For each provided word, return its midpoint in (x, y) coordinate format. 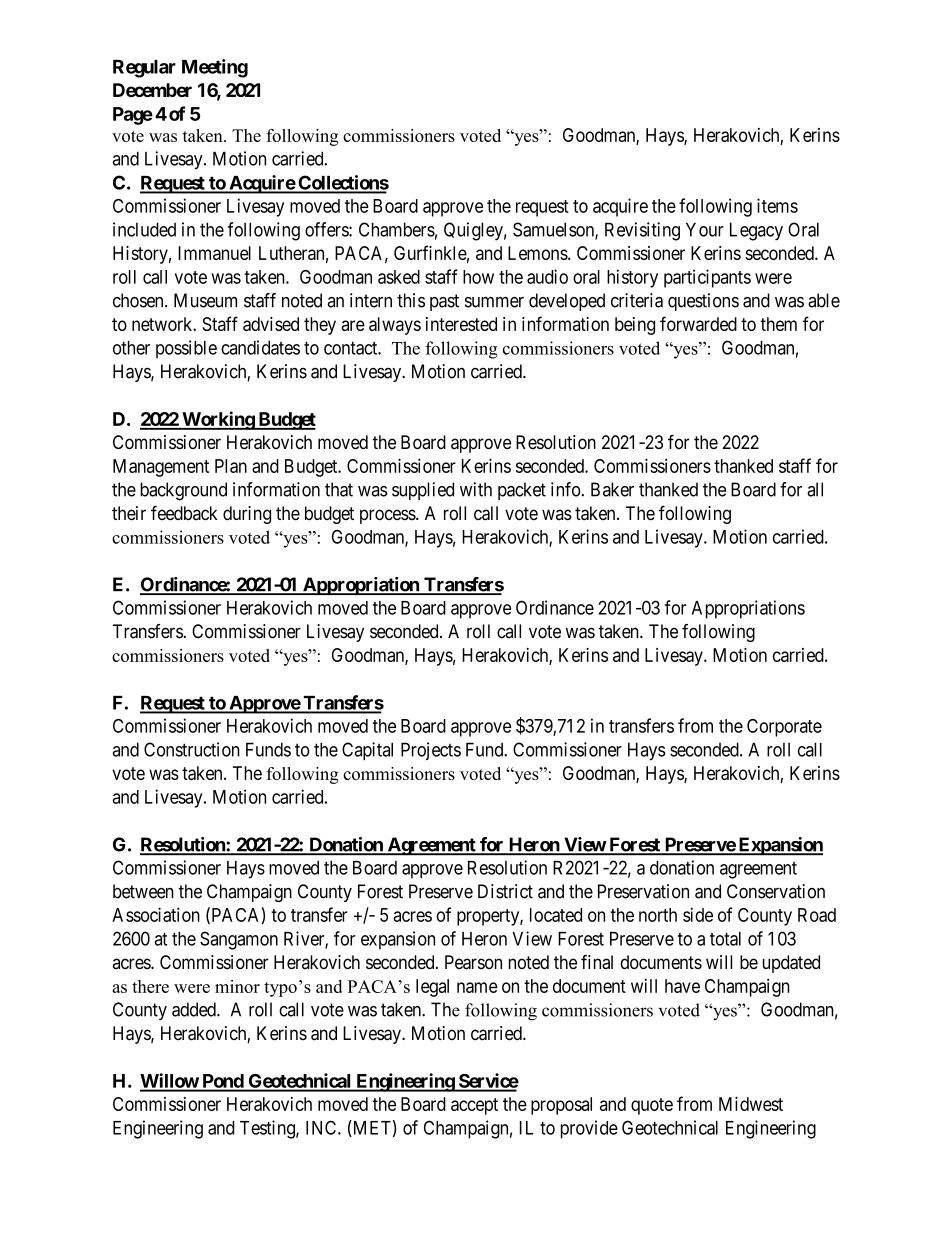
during (247, 515)
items (777, 205)
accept (474, 1106)
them (778, 324)
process (388, 516)
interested (461, 324)
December (152, 90)
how (478, 277)
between (143, 891)
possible (186, 349)
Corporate (784, 728)
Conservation (776, 891)
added (195, 1009)
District (505, 891)
